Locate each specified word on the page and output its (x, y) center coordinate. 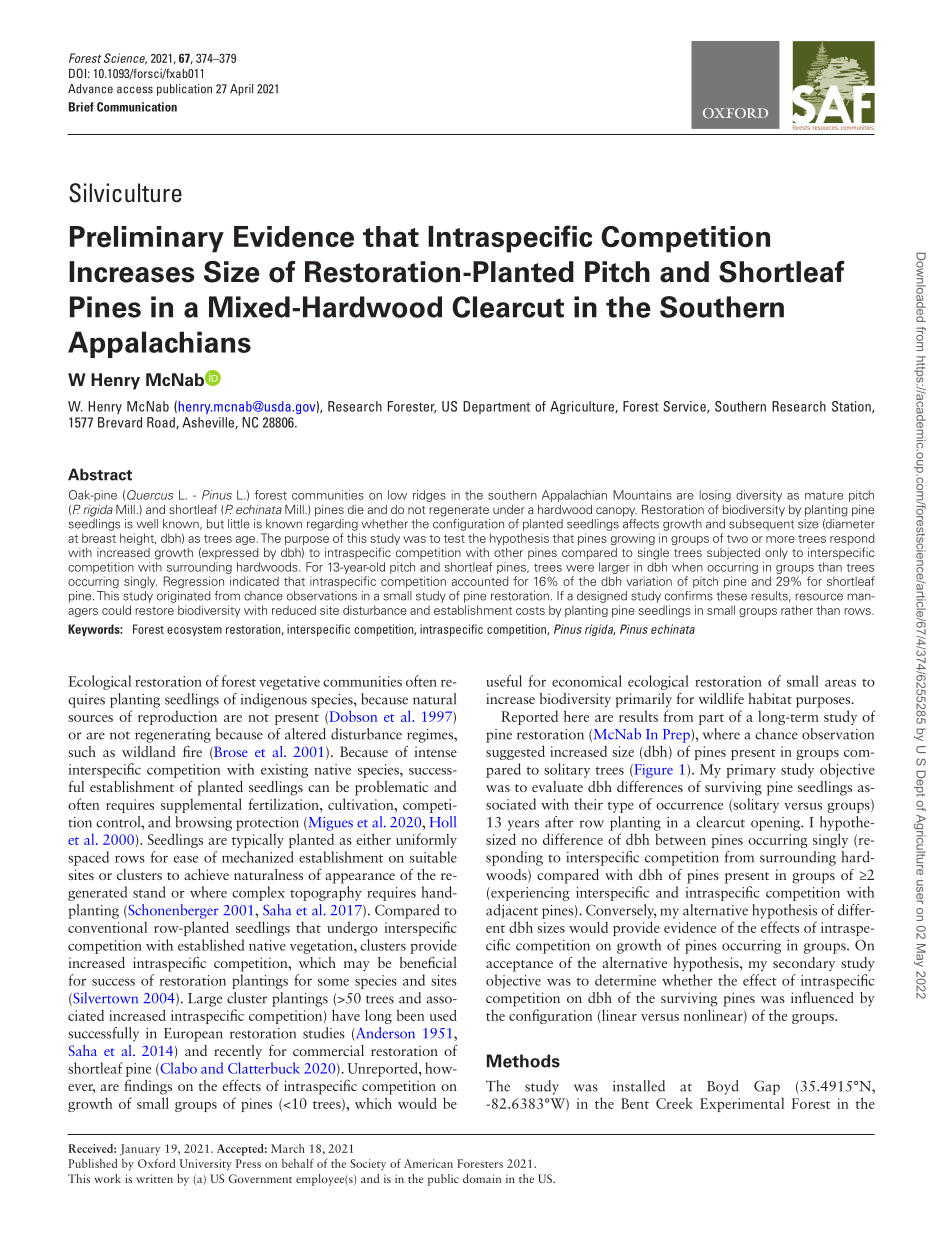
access (135, 90)
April (241, 90)
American (428, 1163)
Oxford (156, 1163)
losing (715, 496)
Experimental (742, 1105)
